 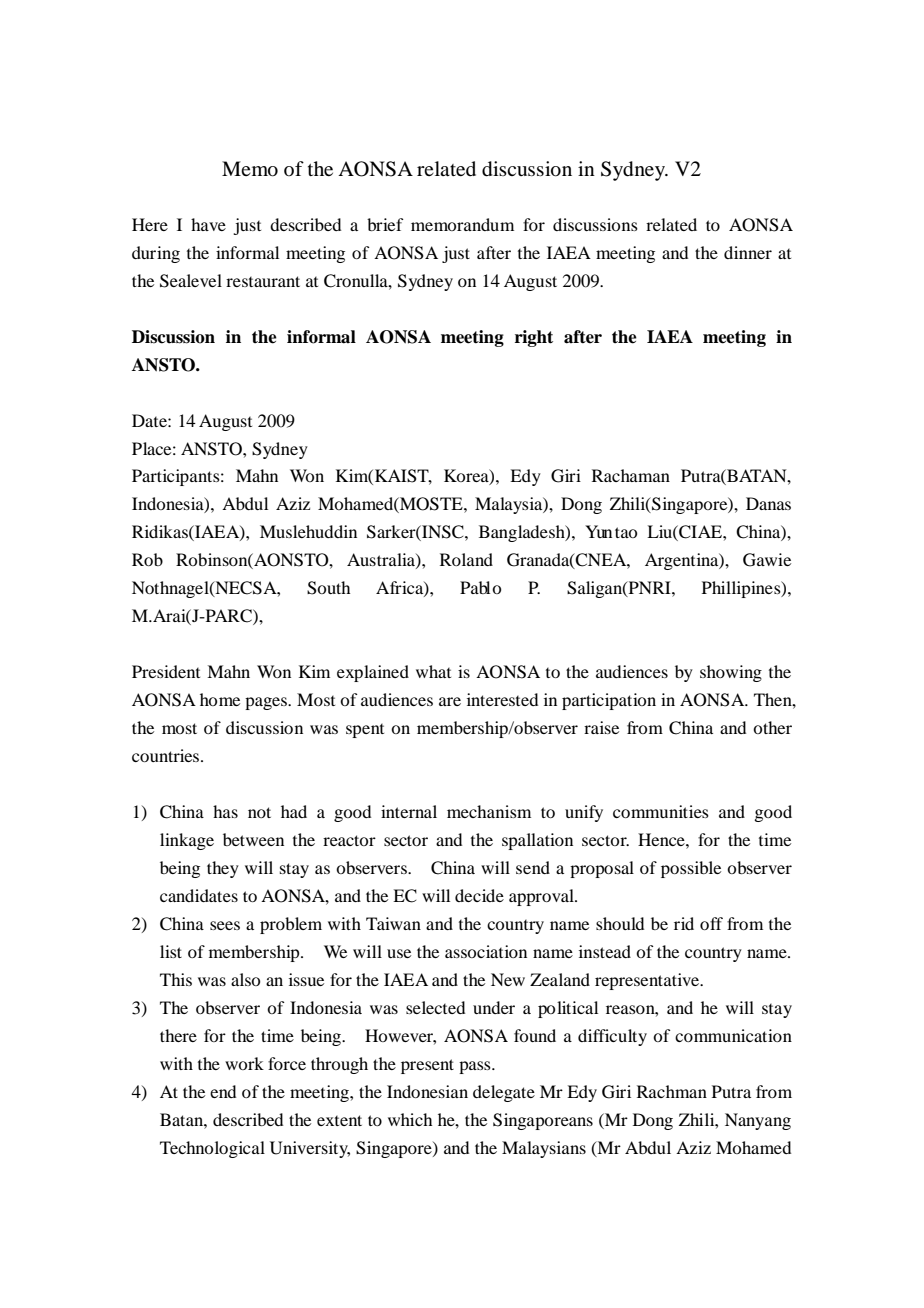 I want to click on sees, so click(x=225, y=925).
